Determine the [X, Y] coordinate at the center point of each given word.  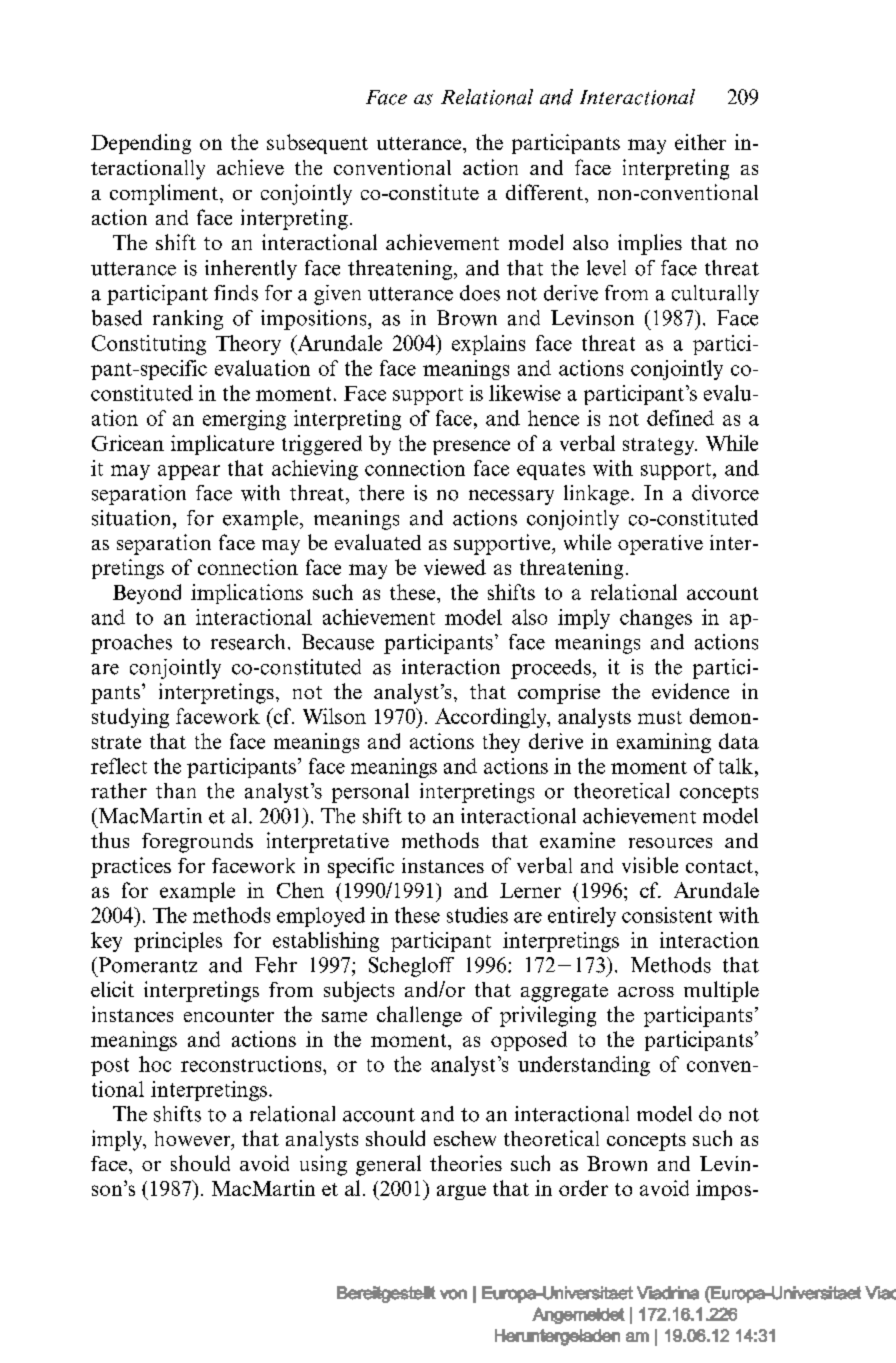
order [583, 1188]
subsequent [317, 144]
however [194, 1140]
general [388, 1165]
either [700, 142]
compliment [165, 194]
